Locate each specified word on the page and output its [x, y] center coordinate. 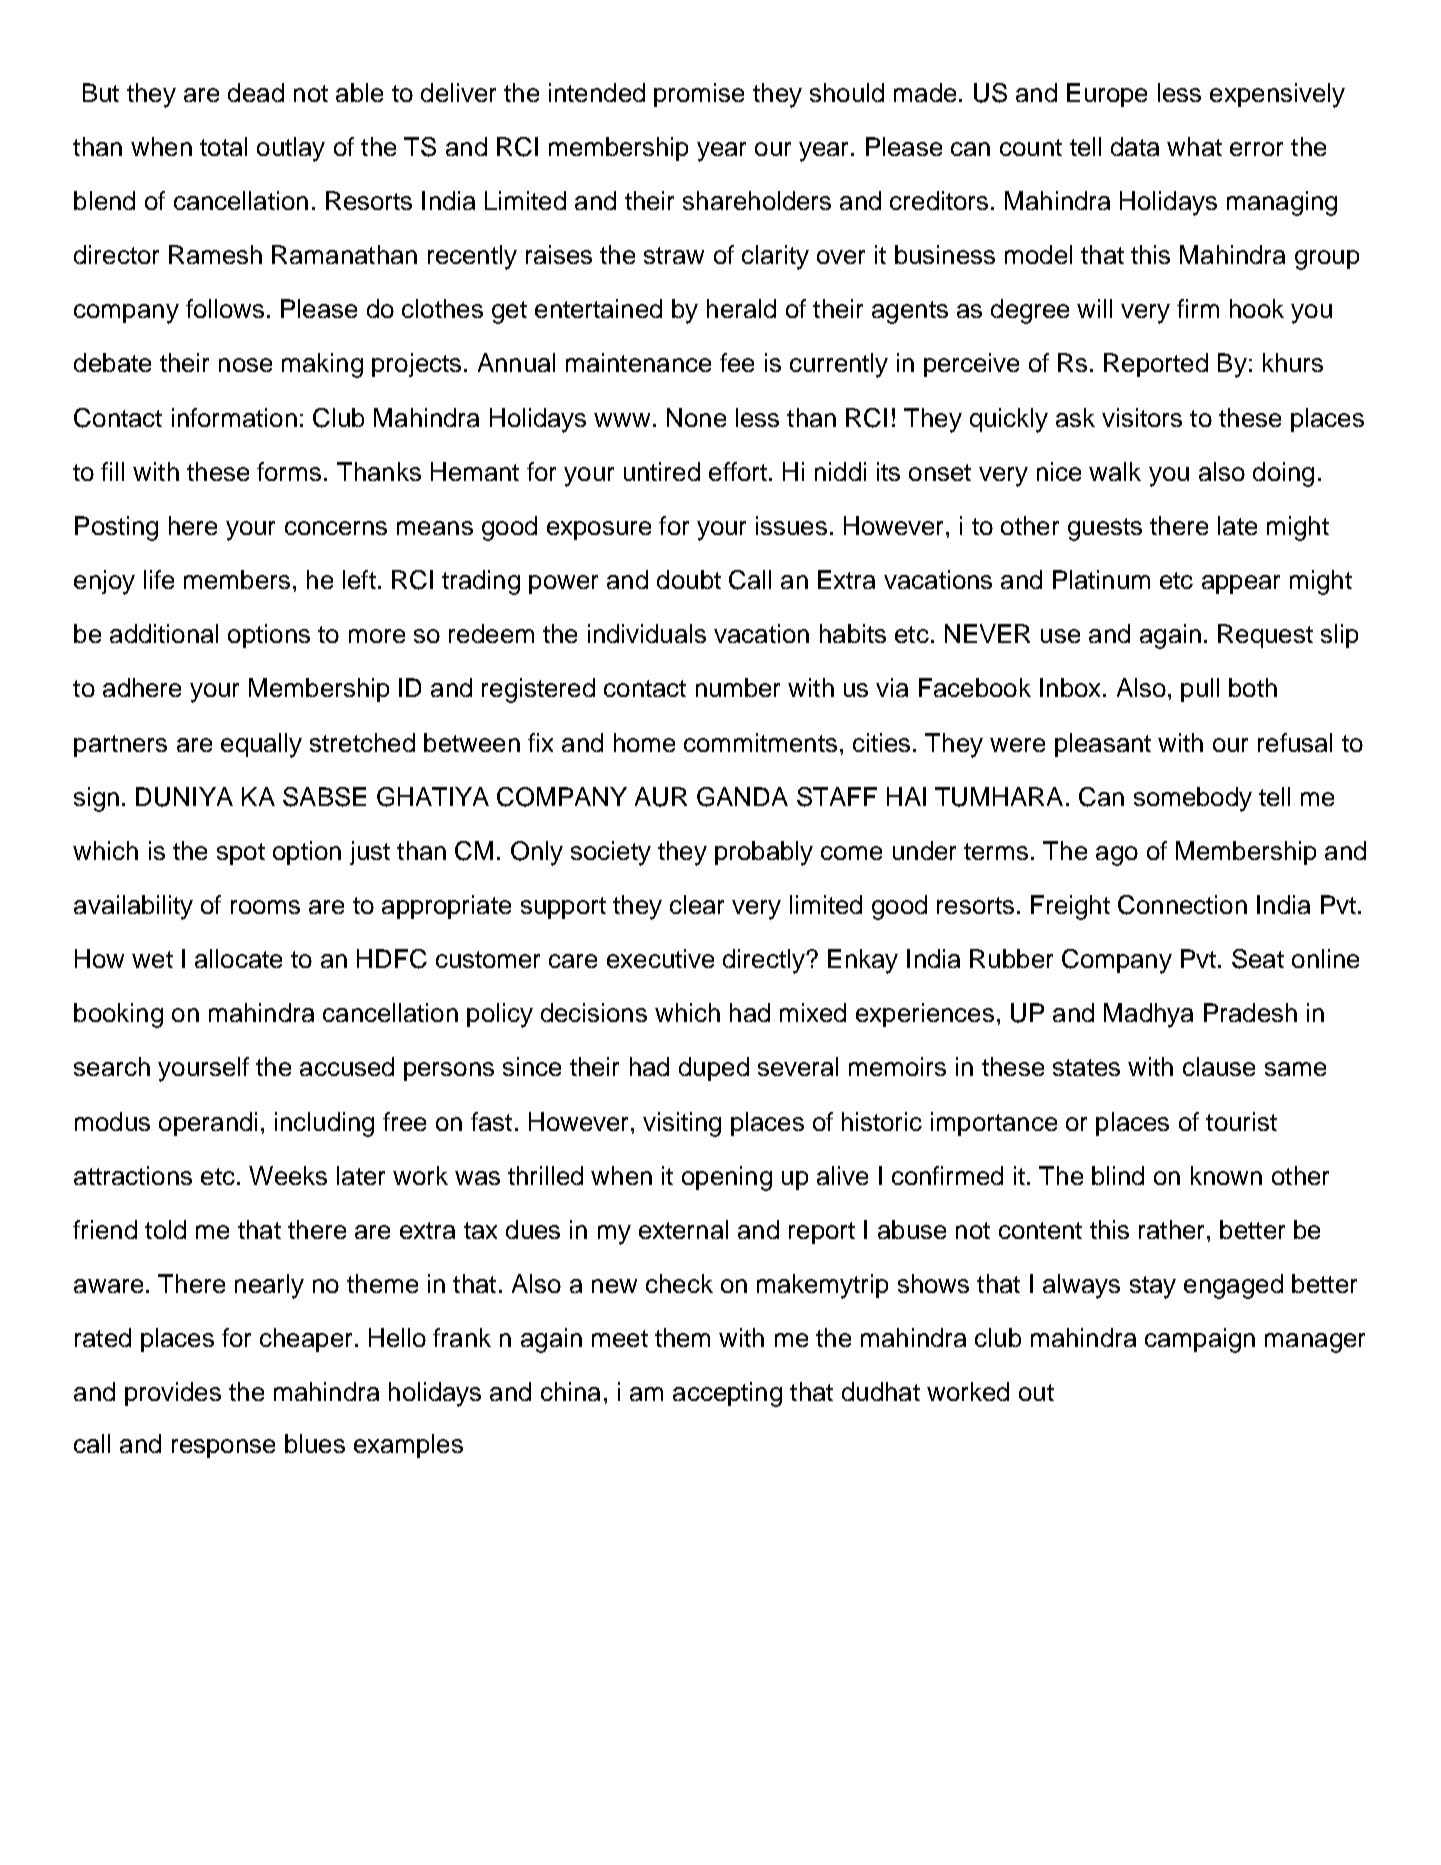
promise [699, 95]
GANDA [742, 797]
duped [714, 1069]
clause [1219, 1066]
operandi [208, 1124]
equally [261, 745]
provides [173, 1394]
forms [289, 471]
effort [738, 471]
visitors [1142, 417]
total [223, 146]
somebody [1193, 799]
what [1194, 146]
